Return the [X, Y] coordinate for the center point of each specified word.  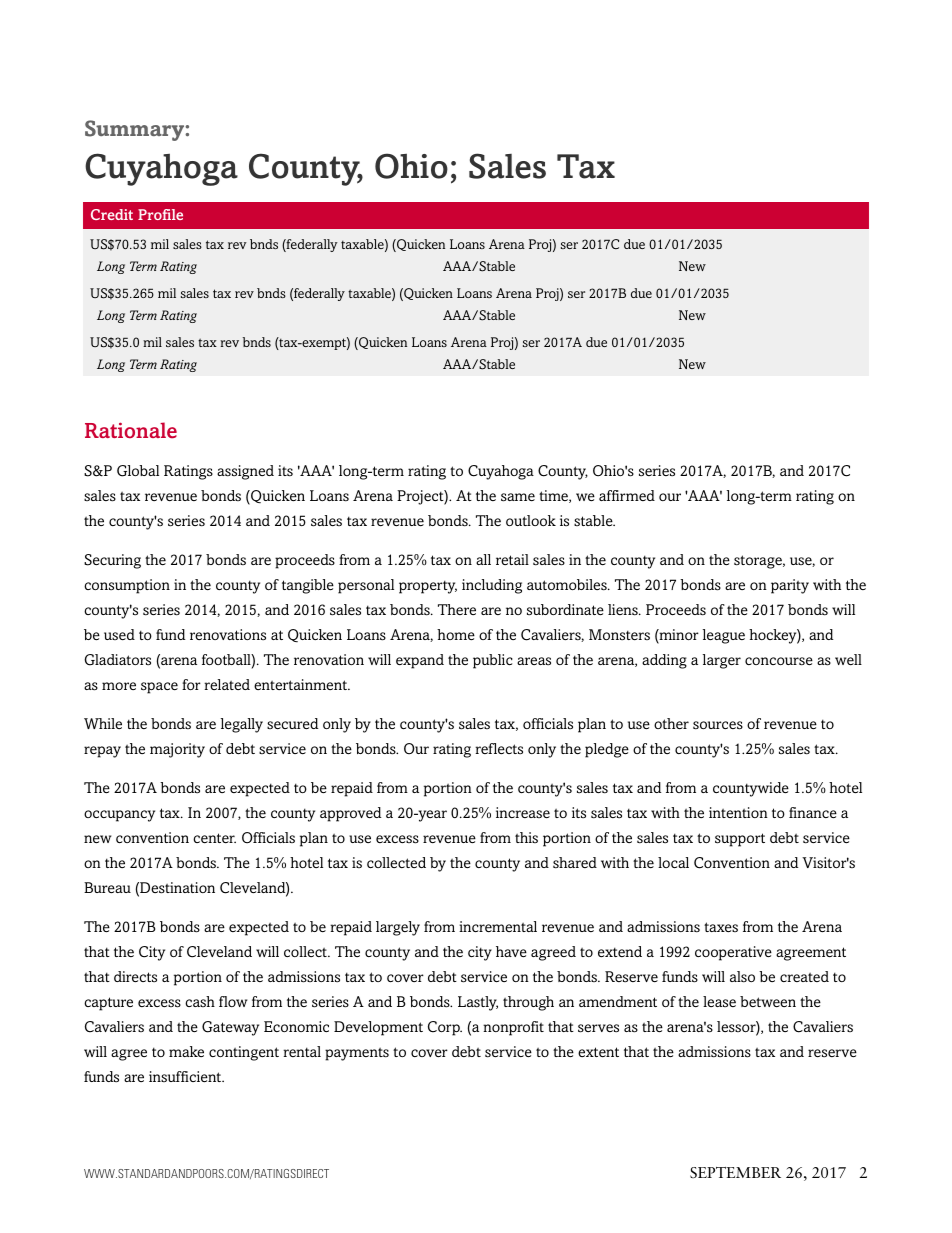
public [493, 661]
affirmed [627, 495]
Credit [112, 214]
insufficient [186, 1076]
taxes [721, 927]
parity [790, 586]
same [518, 497]
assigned [245, 472]
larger [722, 661]
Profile [160, 214]
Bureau [107, 887]
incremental [498, 926]
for [191, 684]
